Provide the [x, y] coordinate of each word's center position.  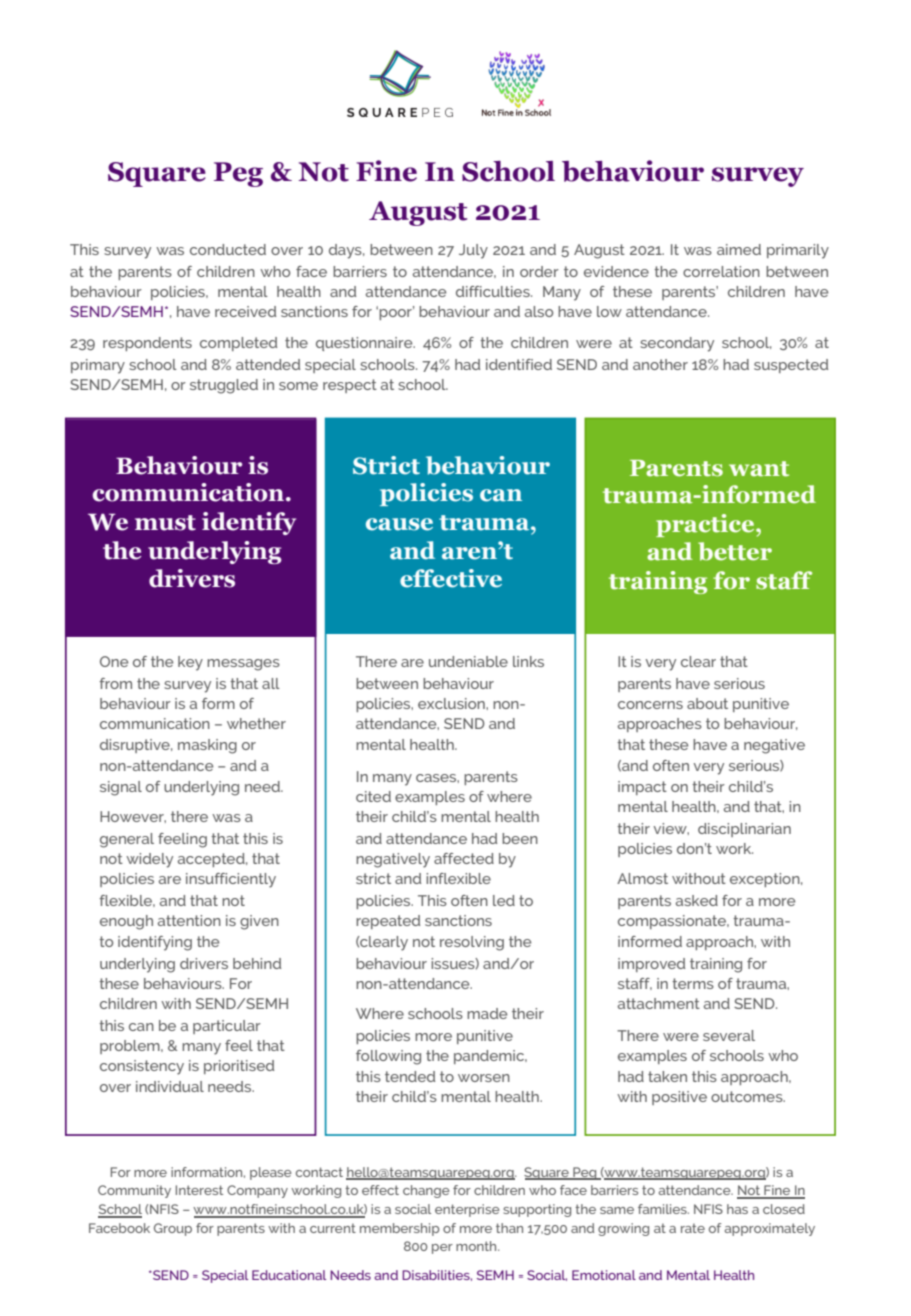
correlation [721, 271]
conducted [228, 249]
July [473, 251]
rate [693, 1228]
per [442, 1249]
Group [173, 1229]
